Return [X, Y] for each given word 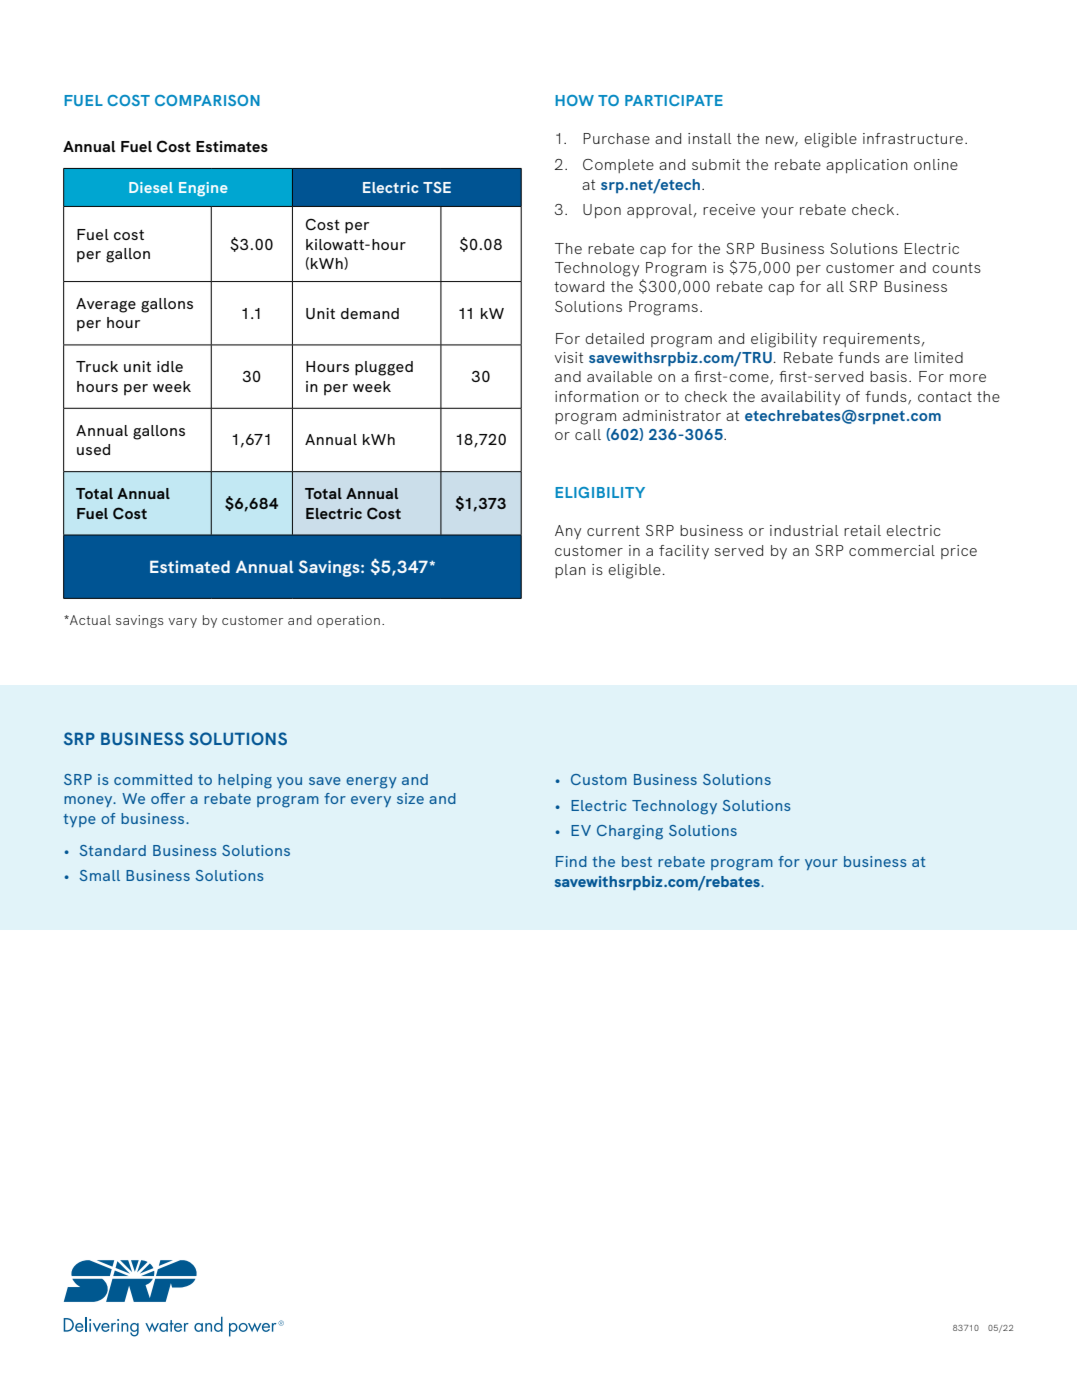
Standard [112, 850]
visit [569, 357]
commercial [892, 550]
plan [570, 571]
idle [170, 366]
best [637, 861]
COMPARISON [207, 100]
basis [888, 376]
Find [571, 861]
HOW [574, 100]
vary [182, 623]
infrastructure [913, 138]
